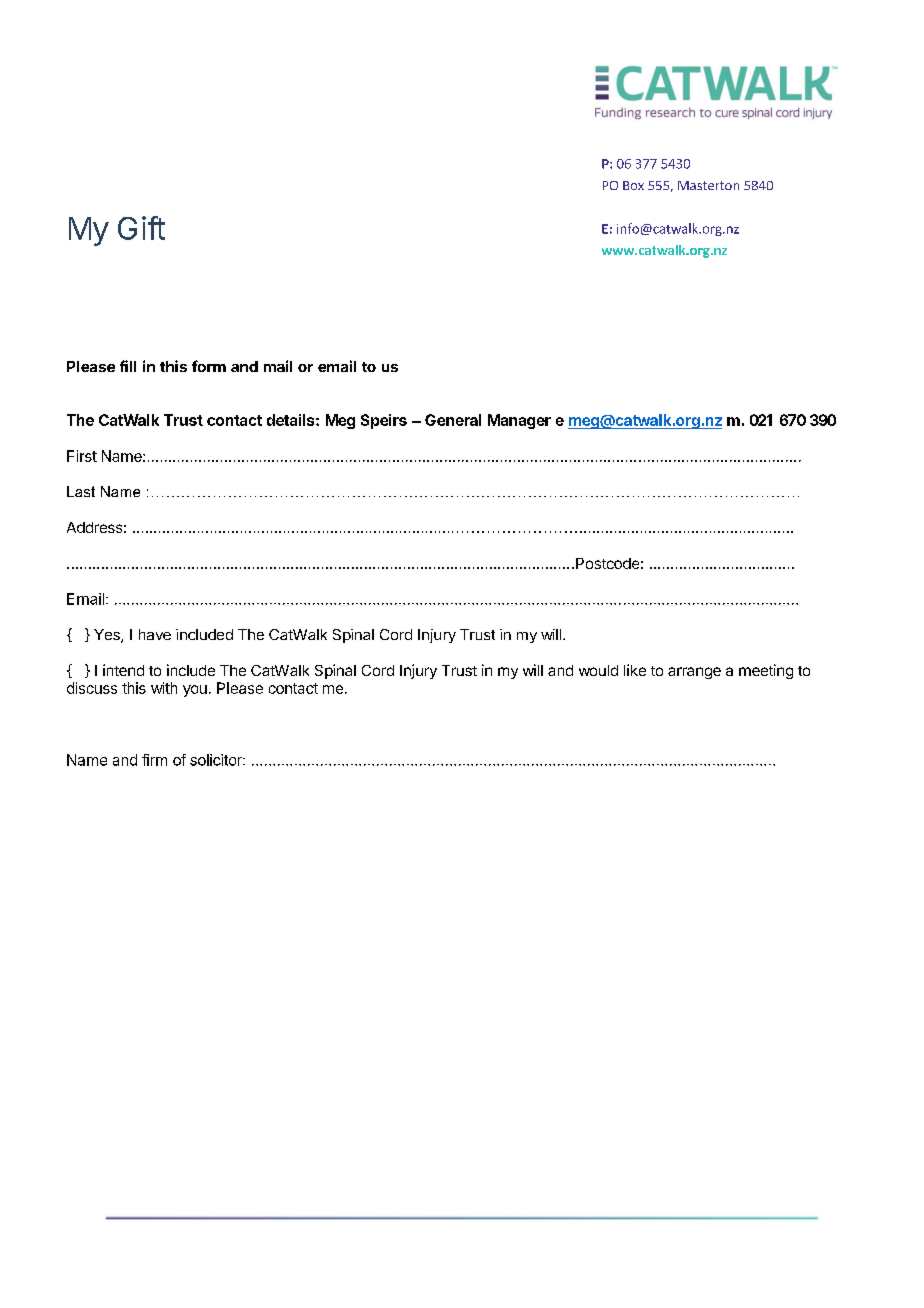  What do you see at coordinates (598, 670) in the screenshot?
I see `would` at bounding box center [598, 670].
